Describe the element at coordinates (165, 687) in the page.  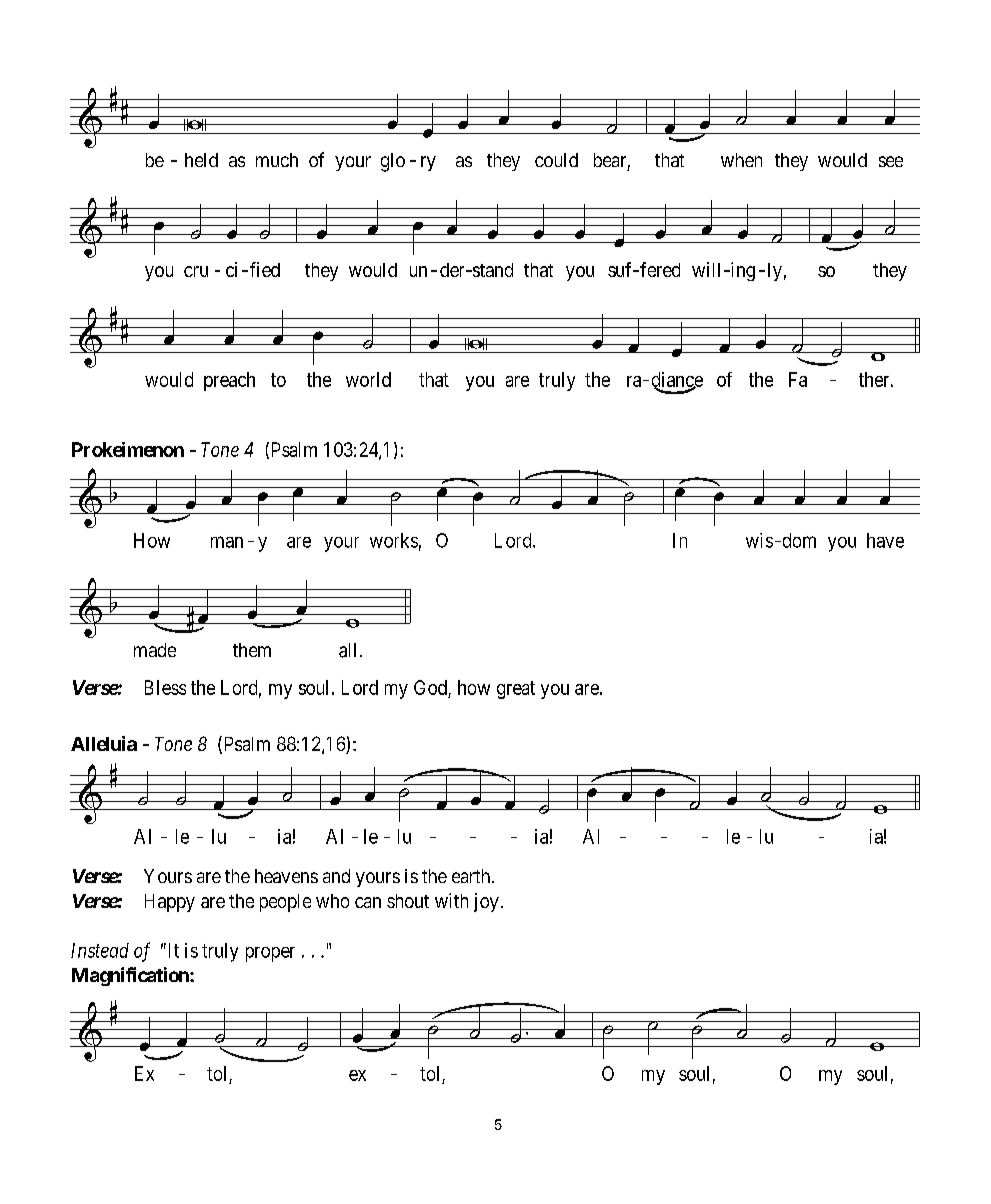
I see `Bless` at that location.
